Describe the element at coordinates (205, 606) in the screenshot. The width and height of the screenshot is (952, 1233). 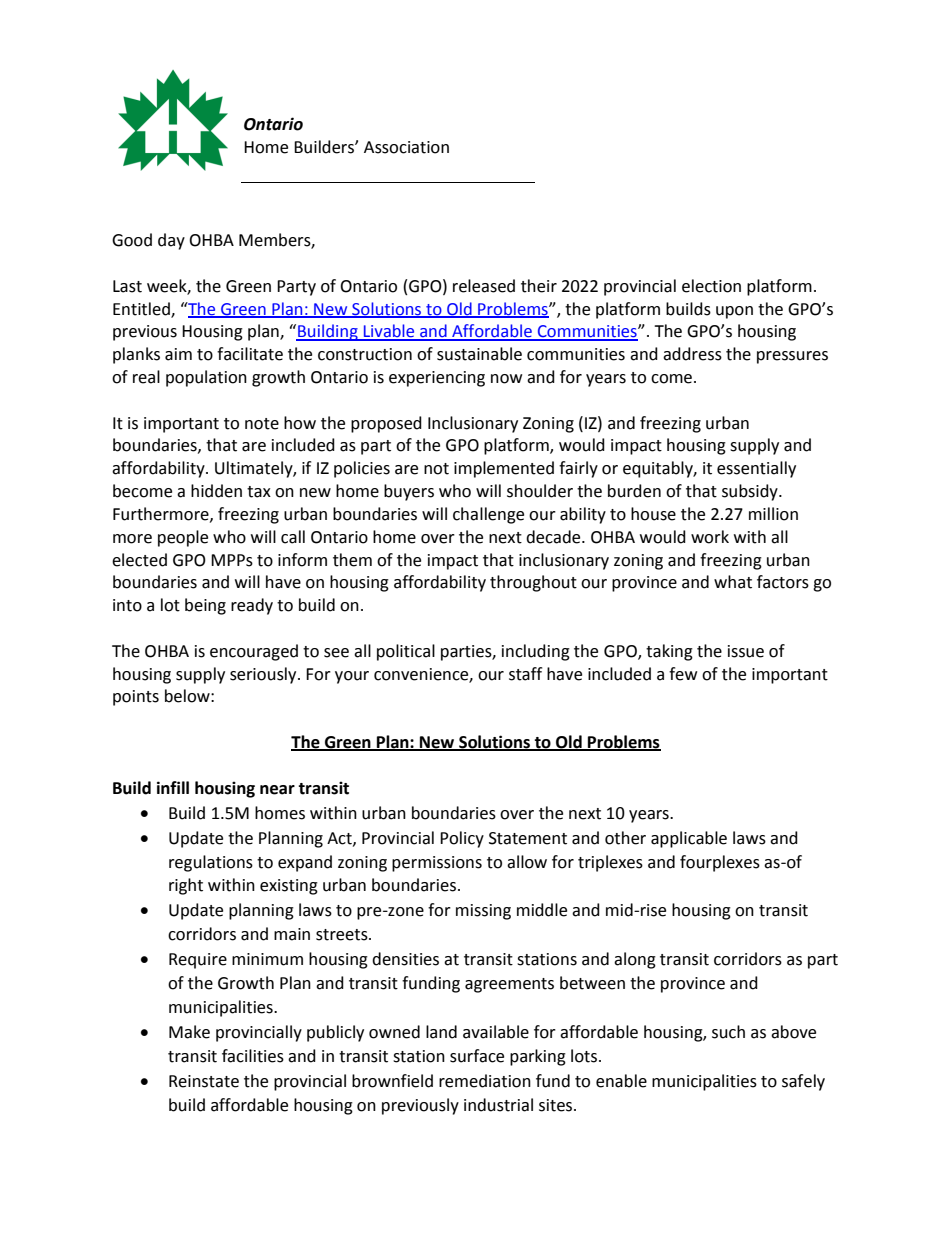
I see `being` at that location.
